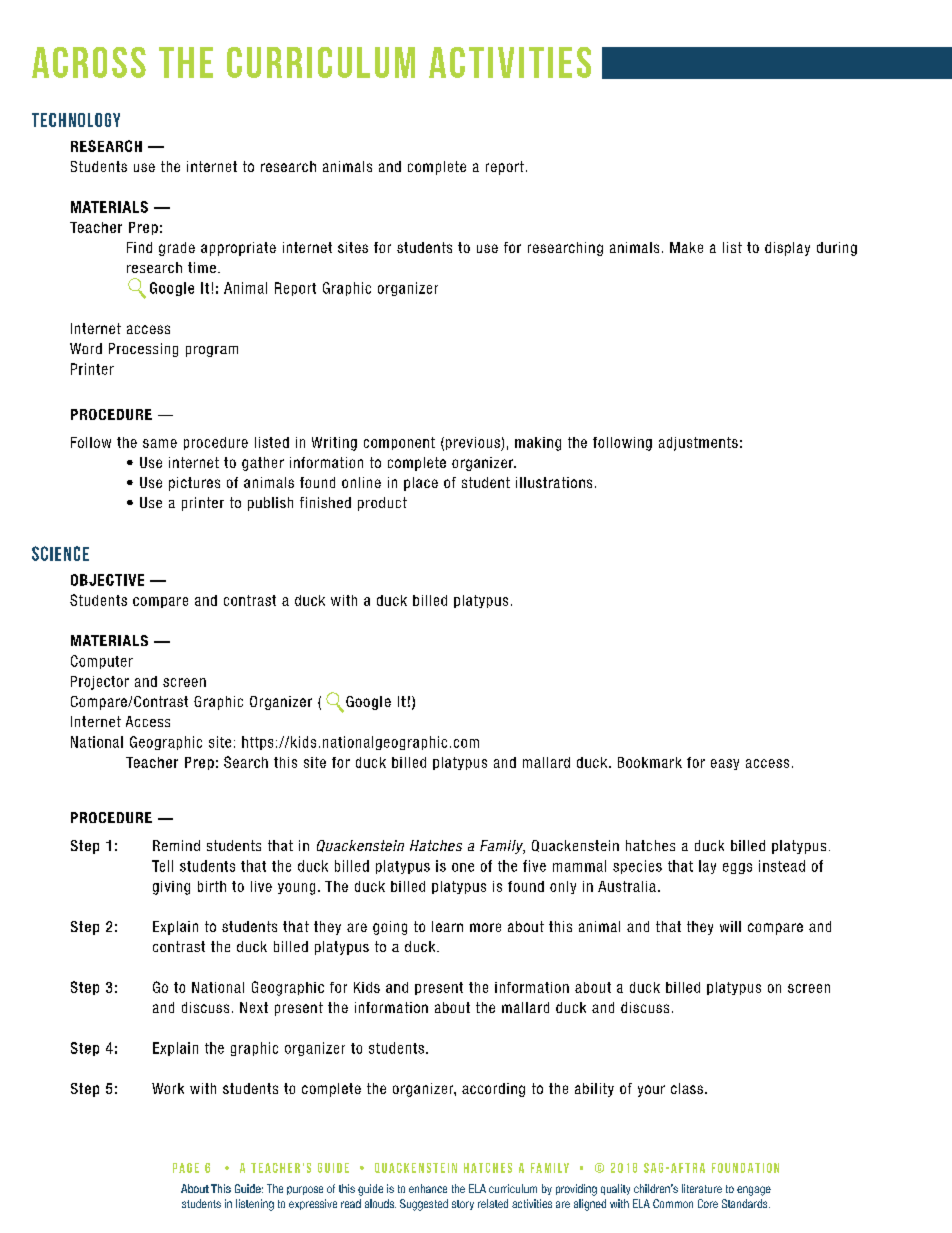 The width and height of the screenshot is (952, 1233). I want to click on easy, so click(725, 764).
